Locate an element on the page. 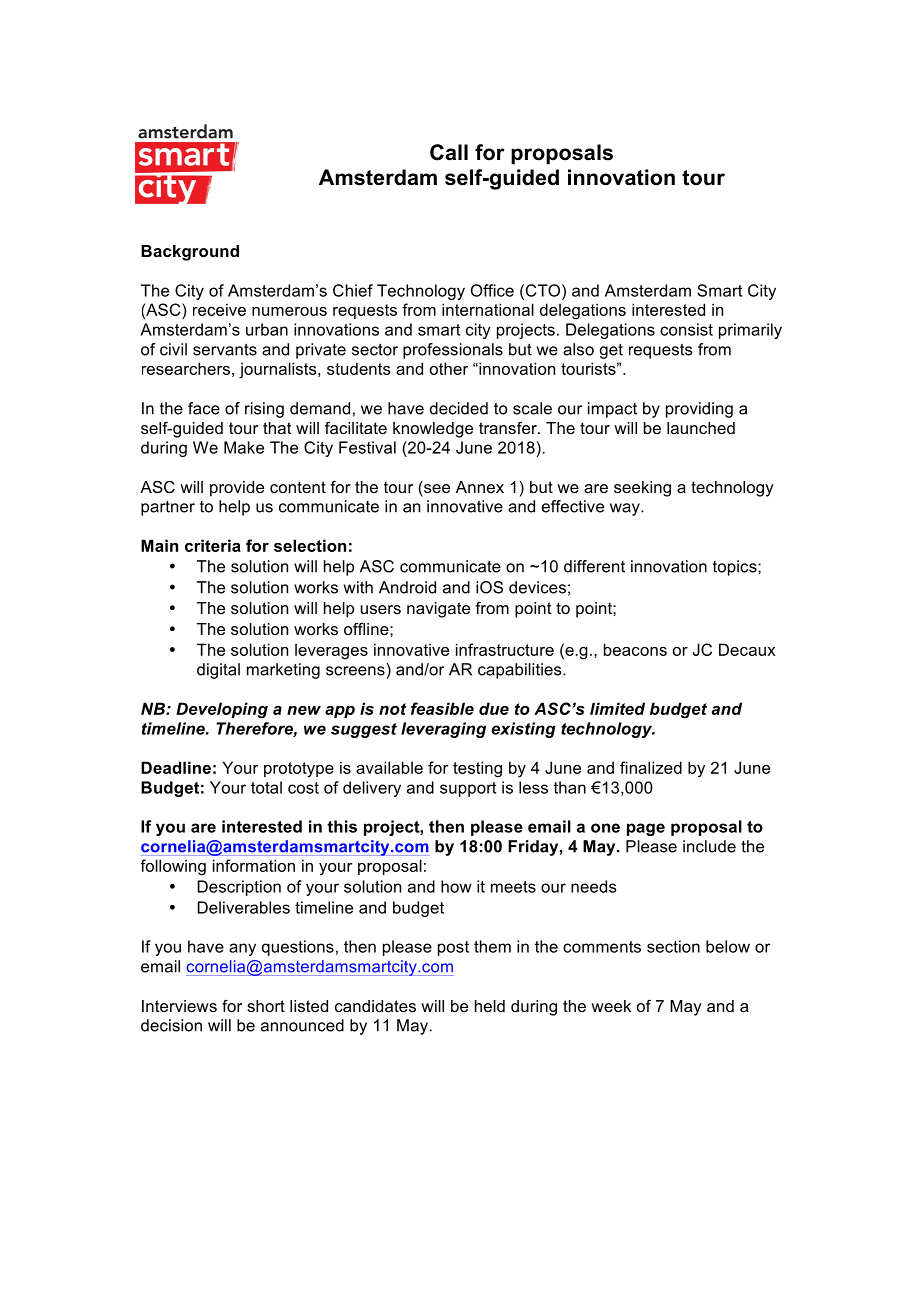 The height and width of the image is (1308, 924). held is located at coordinates (490, 1006).
